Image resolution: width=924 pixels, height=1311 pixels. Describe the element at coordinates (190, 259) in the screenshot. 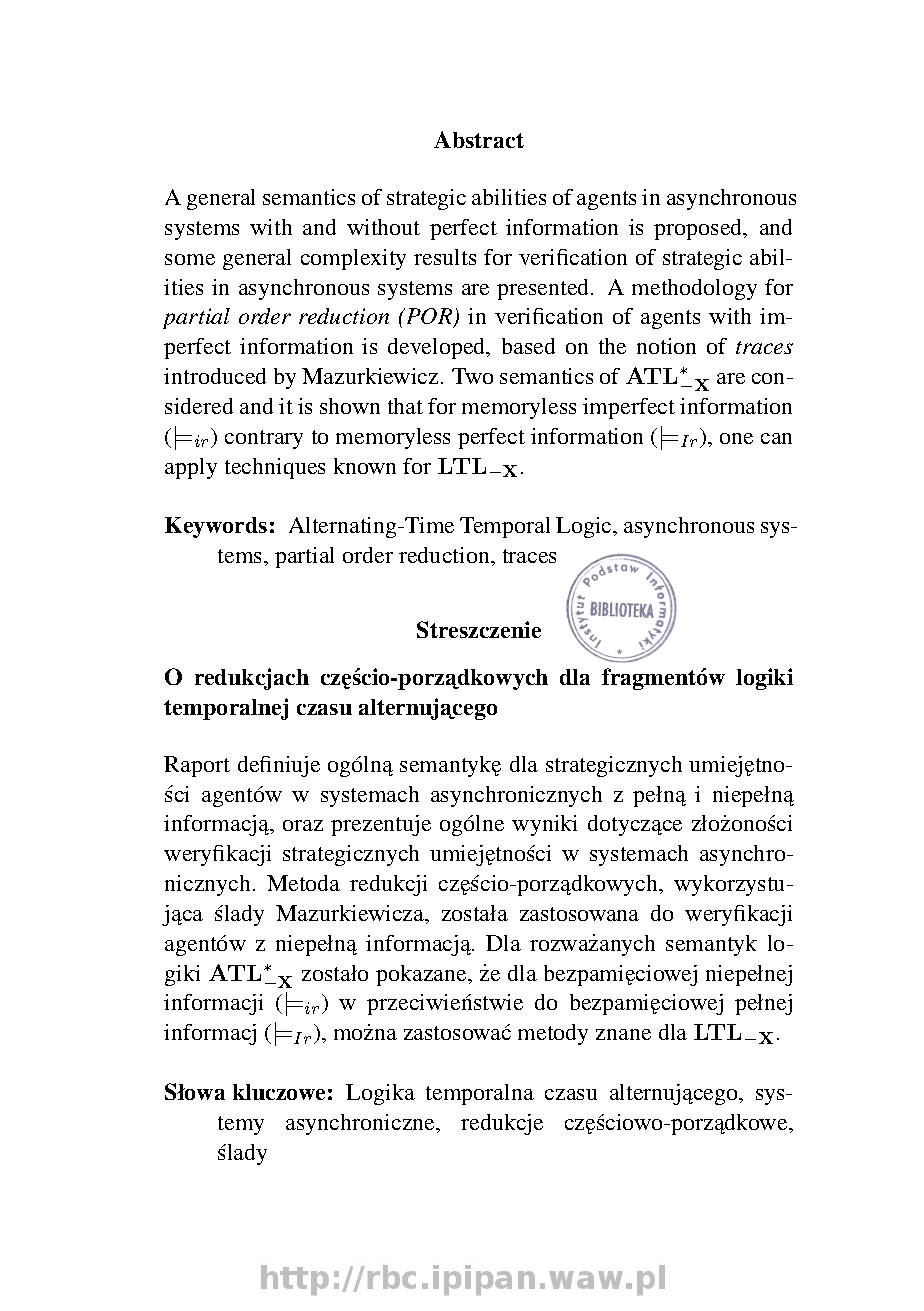

I see `some` at that location.
